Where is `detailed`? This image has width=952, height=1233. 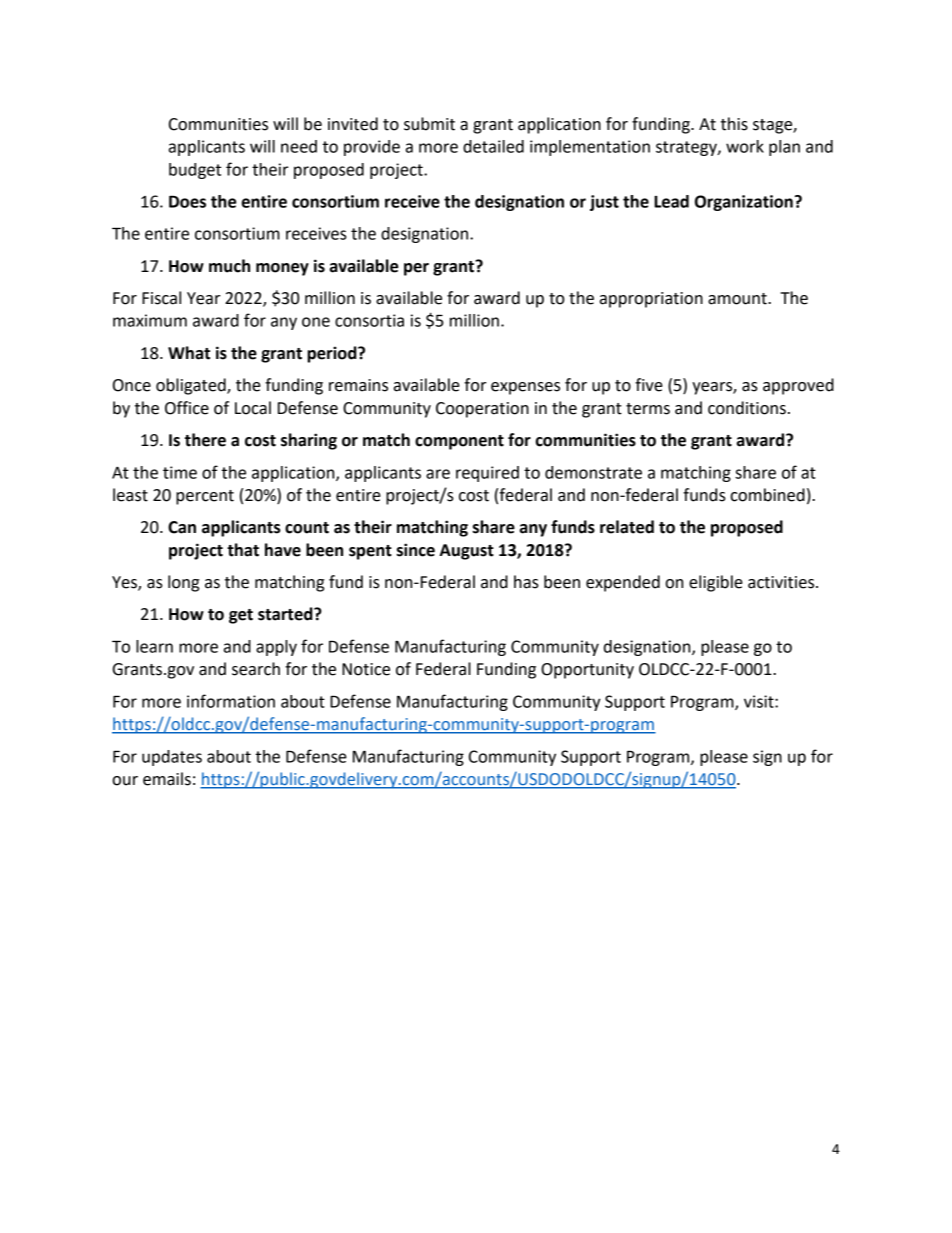
detailed is located at coordinates (493, 146).
